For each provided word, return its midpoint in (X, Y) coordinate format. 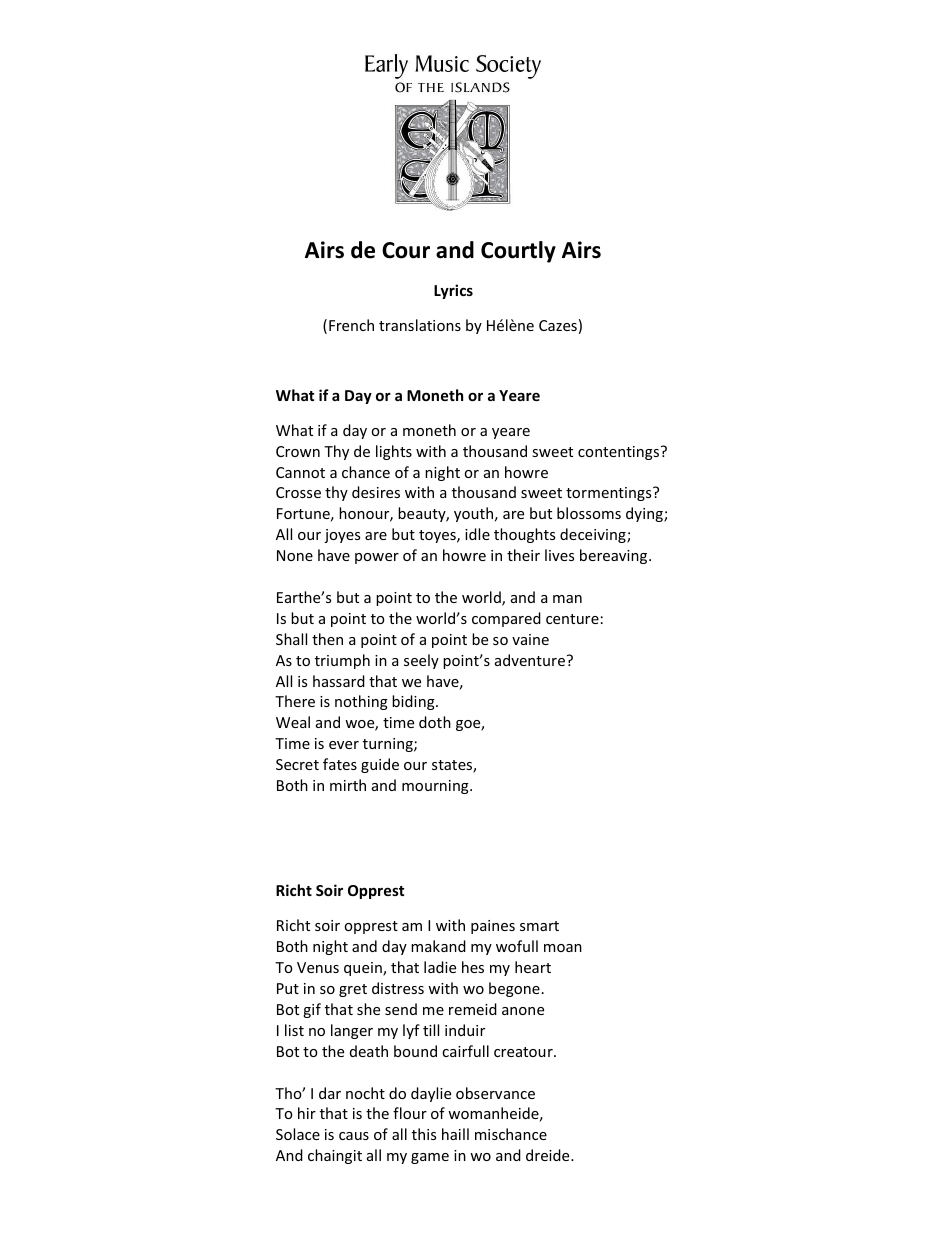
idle (477, 534)
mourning (436, 787)
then (327, 639)
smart (539, 926)
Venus (318, 967)
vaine (530, 639)
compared (506, 619)
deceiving (594, 535)
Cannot (300, 472)
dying (645, 514)
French (351, 325)
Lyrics (453, 291)
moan (563, 948)
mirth (348, 785)
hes (473, 967)
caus (354, 1136)
